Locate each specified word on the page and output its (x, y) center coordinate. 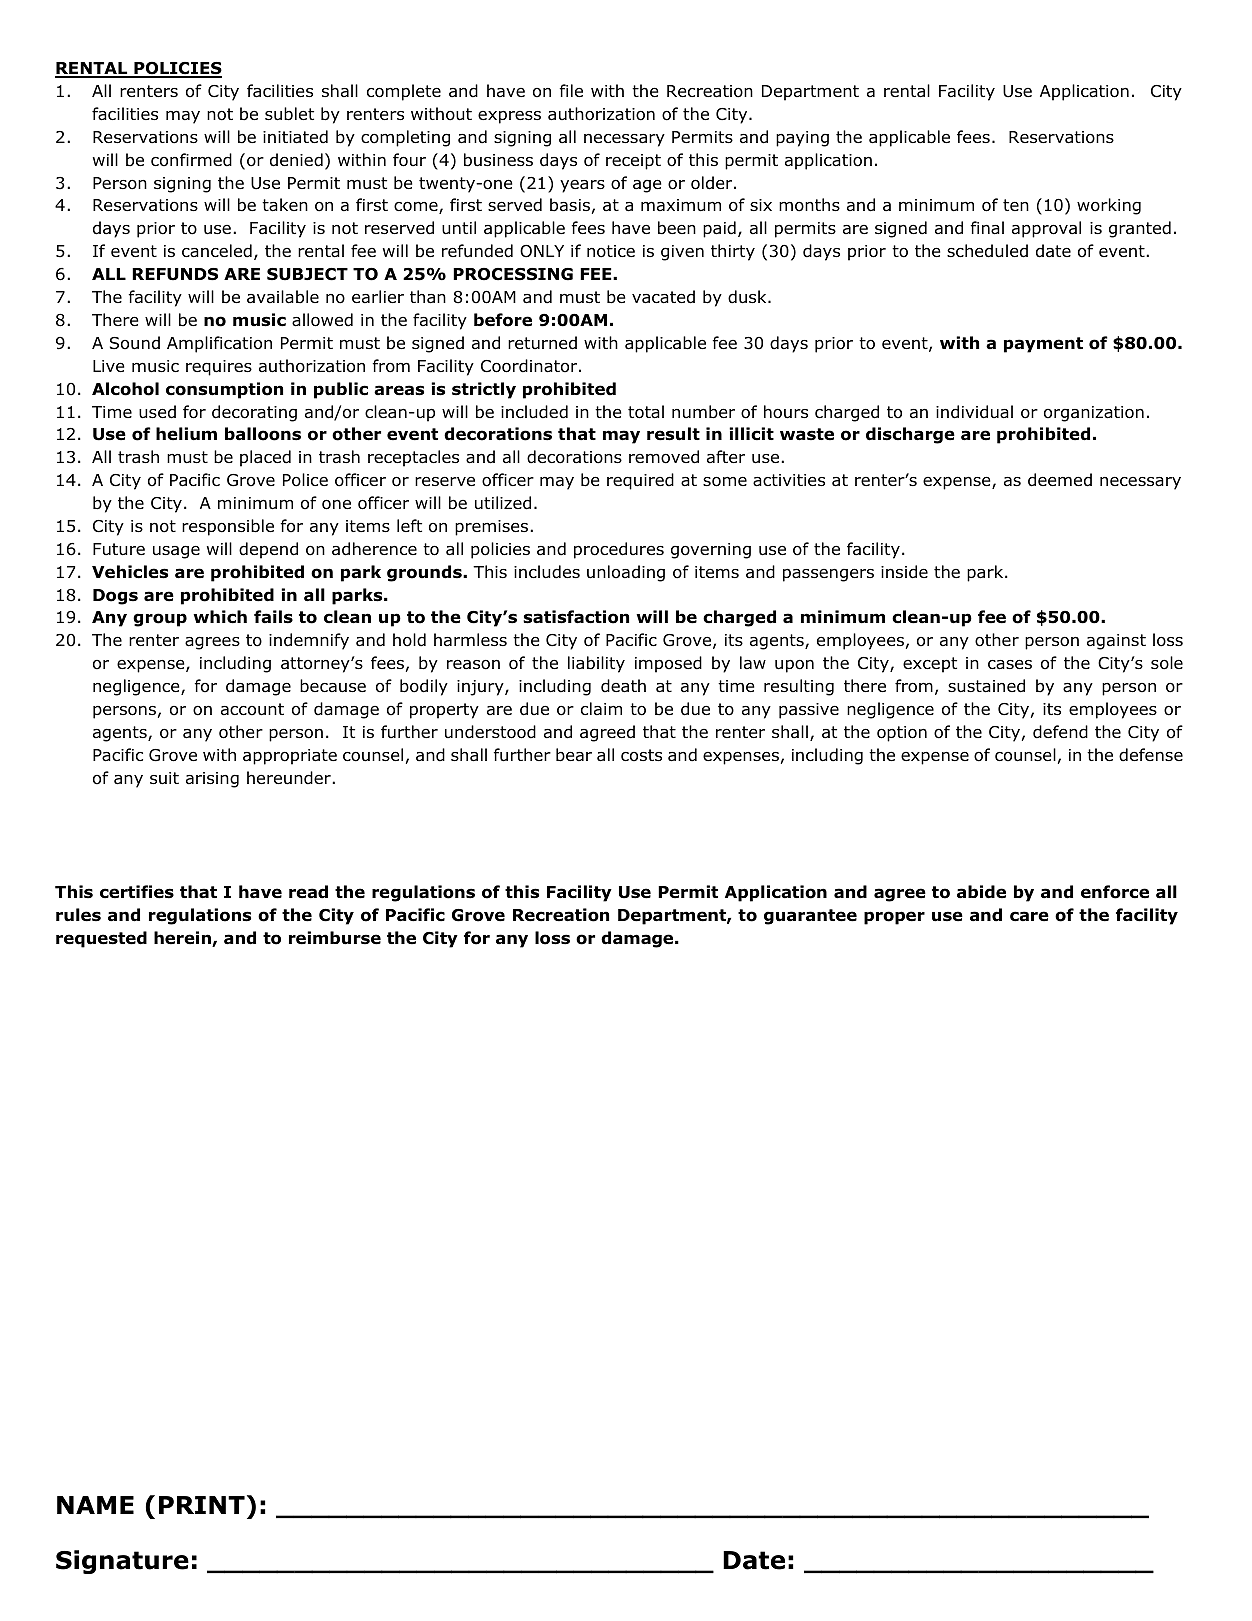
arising (212, 780)
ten (1016, 205)
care (1029, 916)
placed (265, 458)
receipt (633, 162)
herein (183, 939)
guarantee (810, 917)
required (640, 481)
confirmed (191, 160)
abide (981, 892)
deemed (1060, 480)
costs (641, 755)
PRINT (202, 1505)
